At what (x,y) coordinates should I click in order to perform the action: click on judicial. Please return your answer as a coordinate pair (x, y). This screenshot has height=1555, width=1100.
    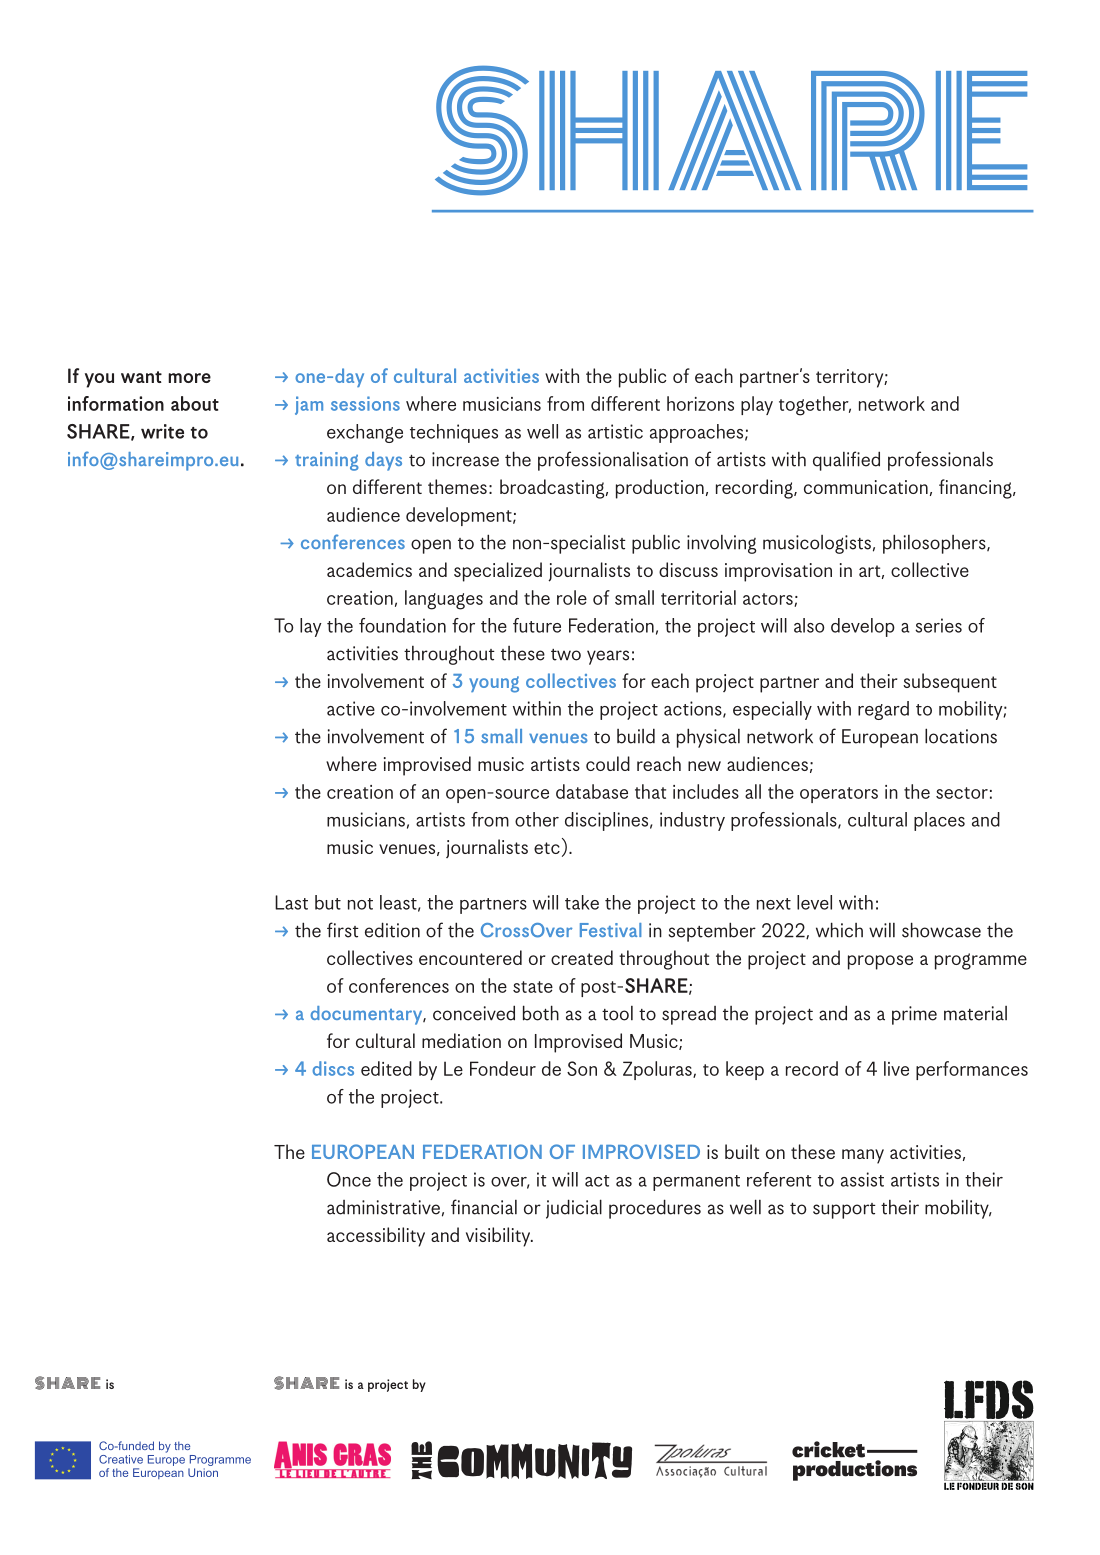
    Looking at the image, I should click on (574, 1209).
